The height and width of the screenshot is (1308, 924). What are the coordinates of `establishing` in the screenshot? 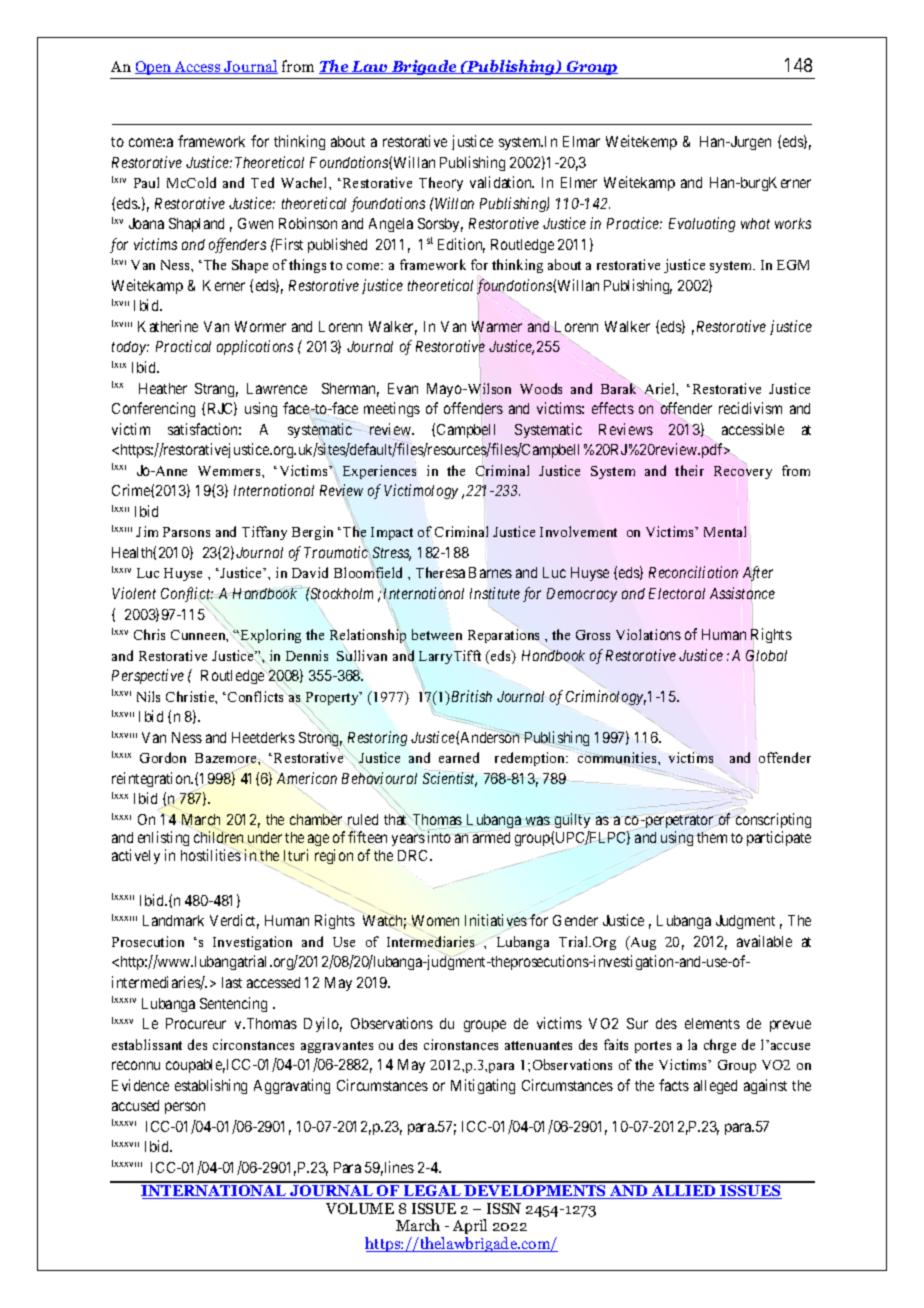 It's located at (211, 1086).
